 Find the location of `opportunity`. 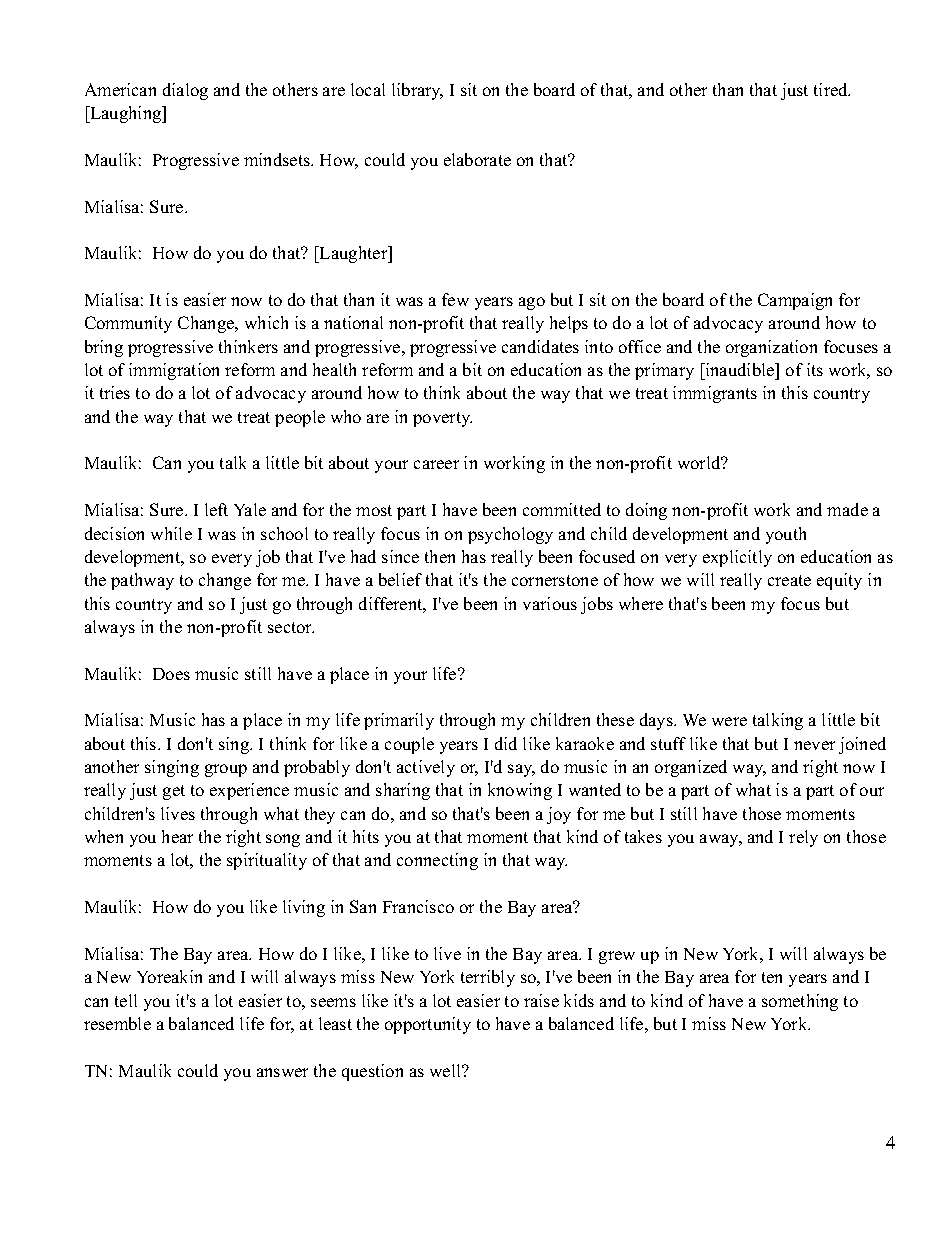

opportunity is located at coordinates (428, 1025).
